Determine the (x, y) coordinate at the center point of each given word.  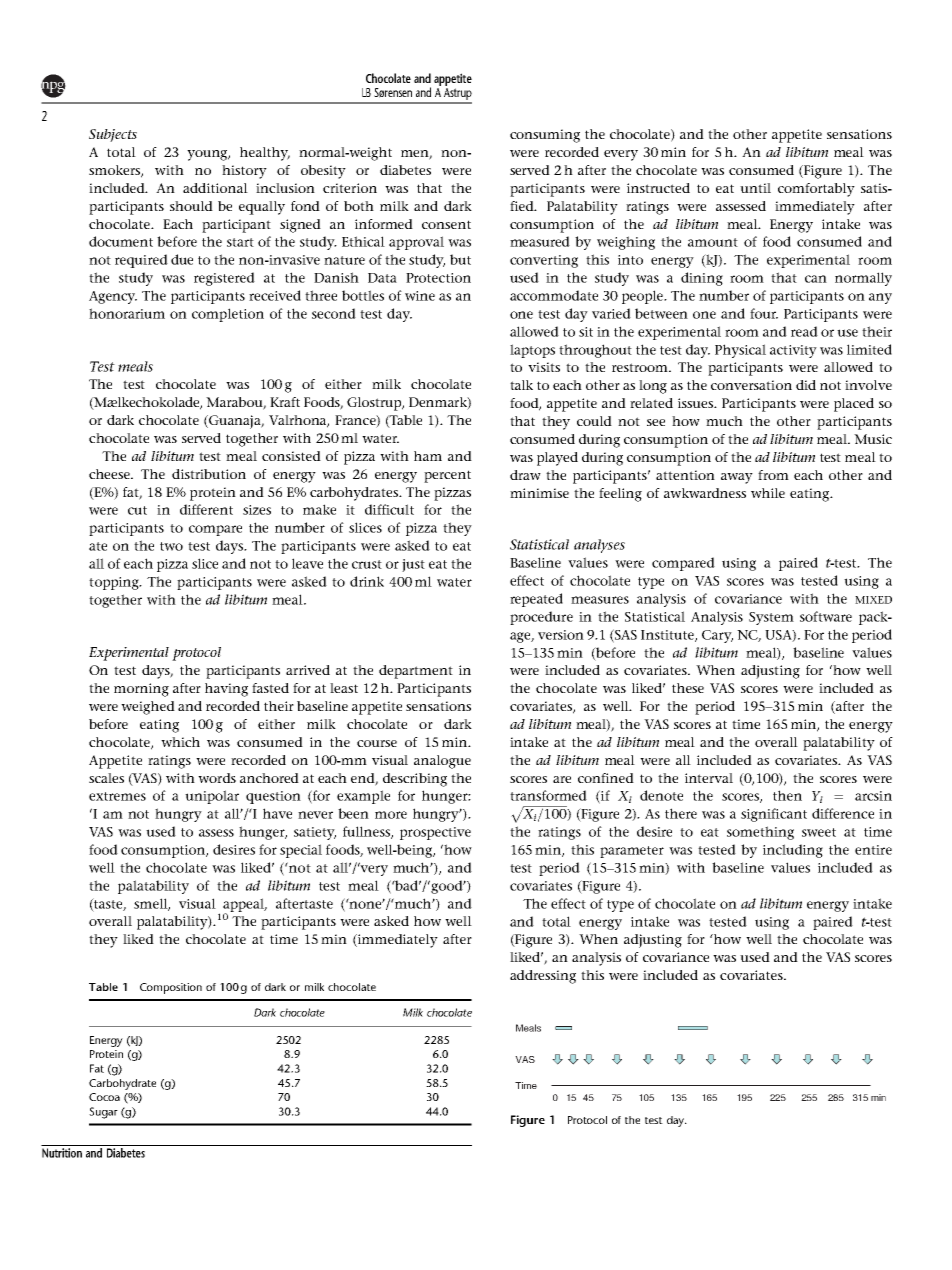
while (768, 493)
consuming (545, 136)
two (171, 546)
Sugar (103, 1113)
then (787, 795)
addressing (543, 977)
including (793, 851)
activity (793, 351)
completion (228, 315)
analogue (442, 762)
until (755, 188)
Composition (171, 988)
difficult (389, 509)
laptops (532, 351)
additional (215, 188)
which (180, 742)
